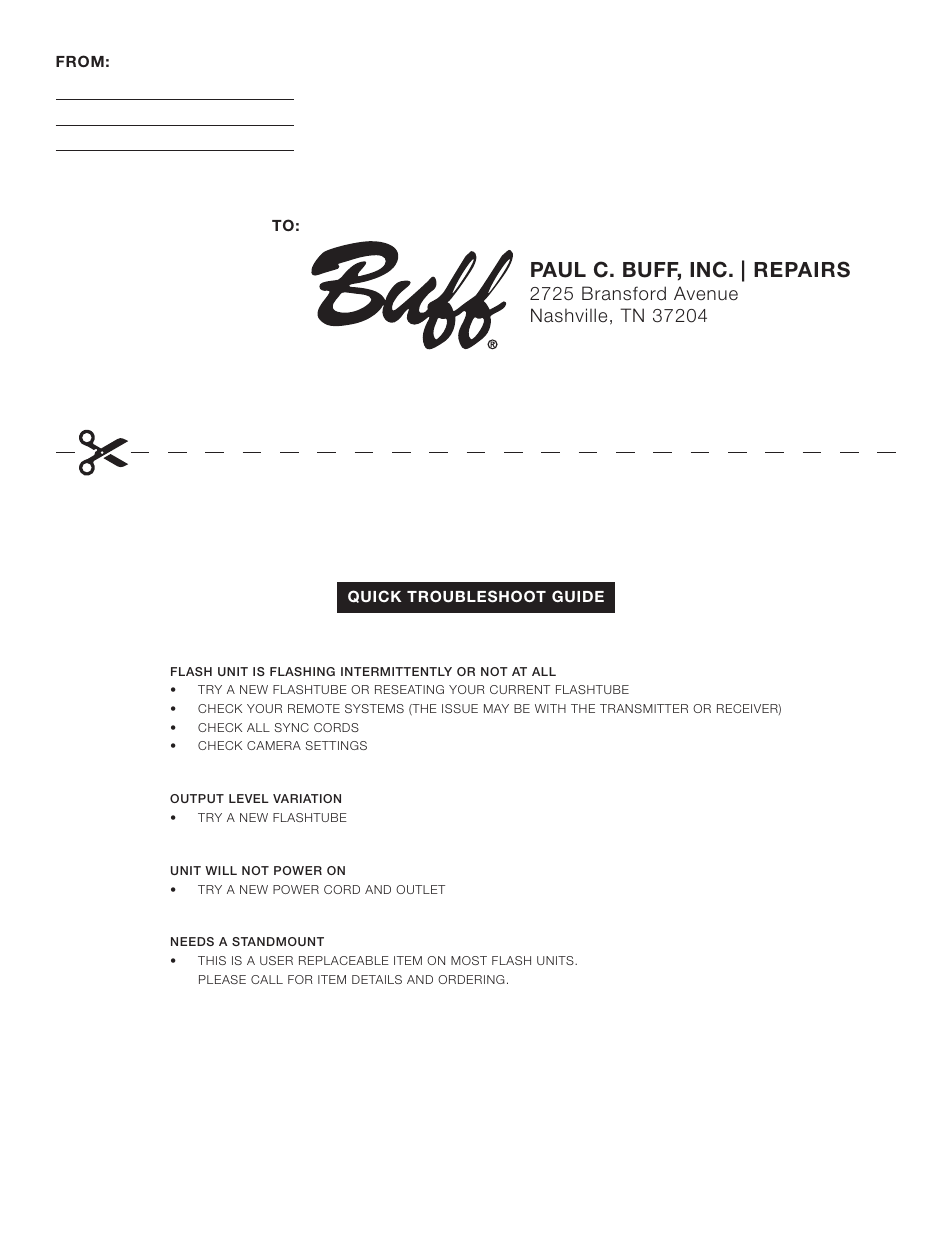  I want to click on FROM, so click(80, 61).
